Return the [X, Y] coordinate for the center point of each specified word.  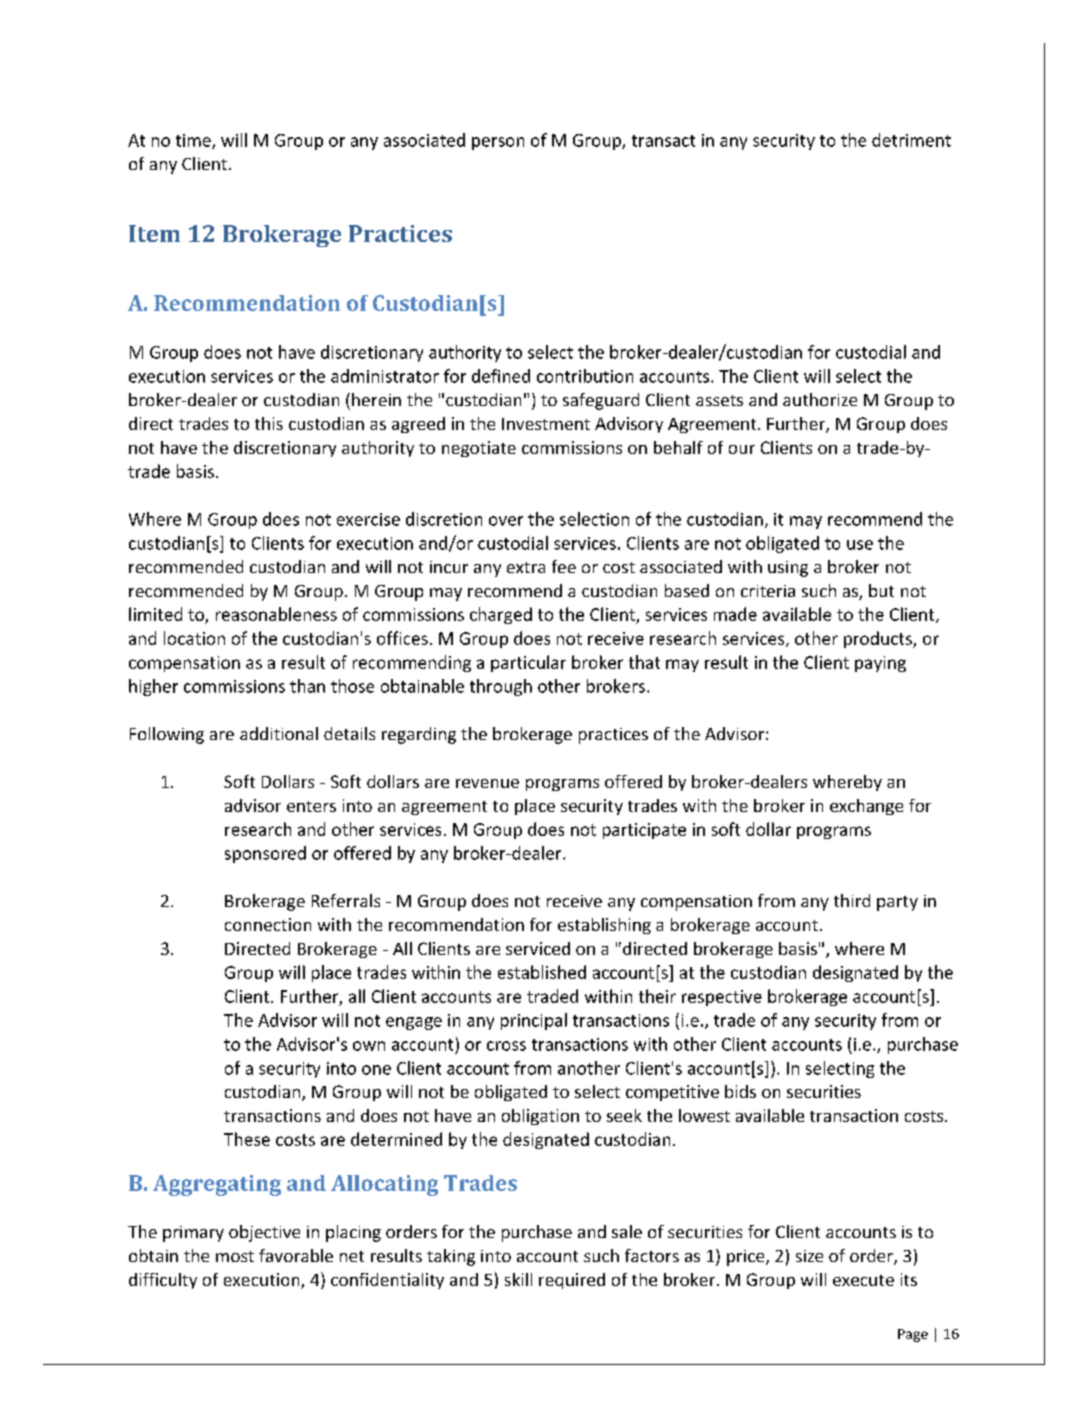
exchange [866, 807]
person [498, 143]
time [194, 141]
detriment [911, 140]
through [501, 687]
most [235, 1256]
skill [518, 1279]
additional [279, 733]
